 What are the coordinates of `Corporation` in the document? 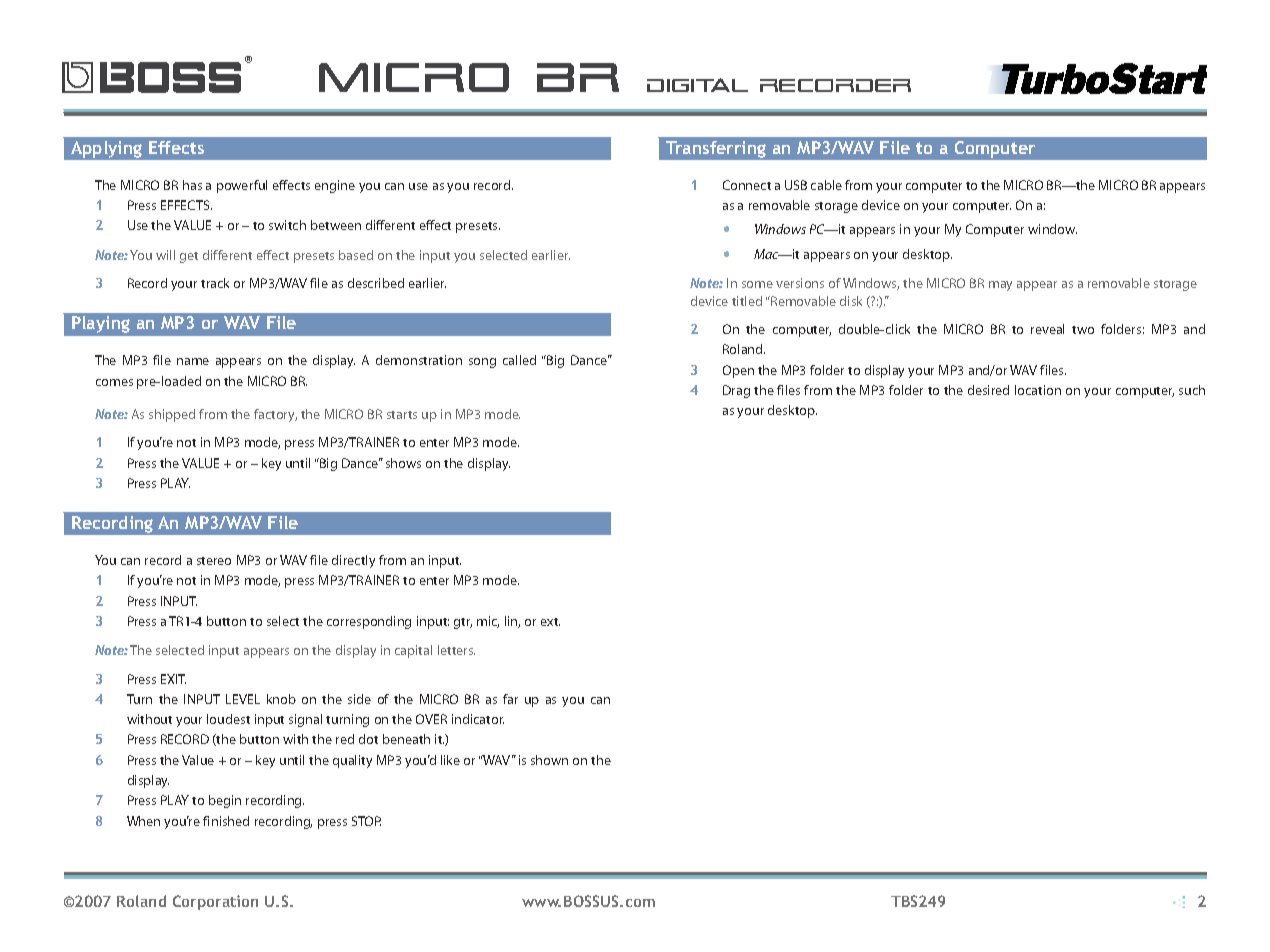 It's located at (215, 902).
